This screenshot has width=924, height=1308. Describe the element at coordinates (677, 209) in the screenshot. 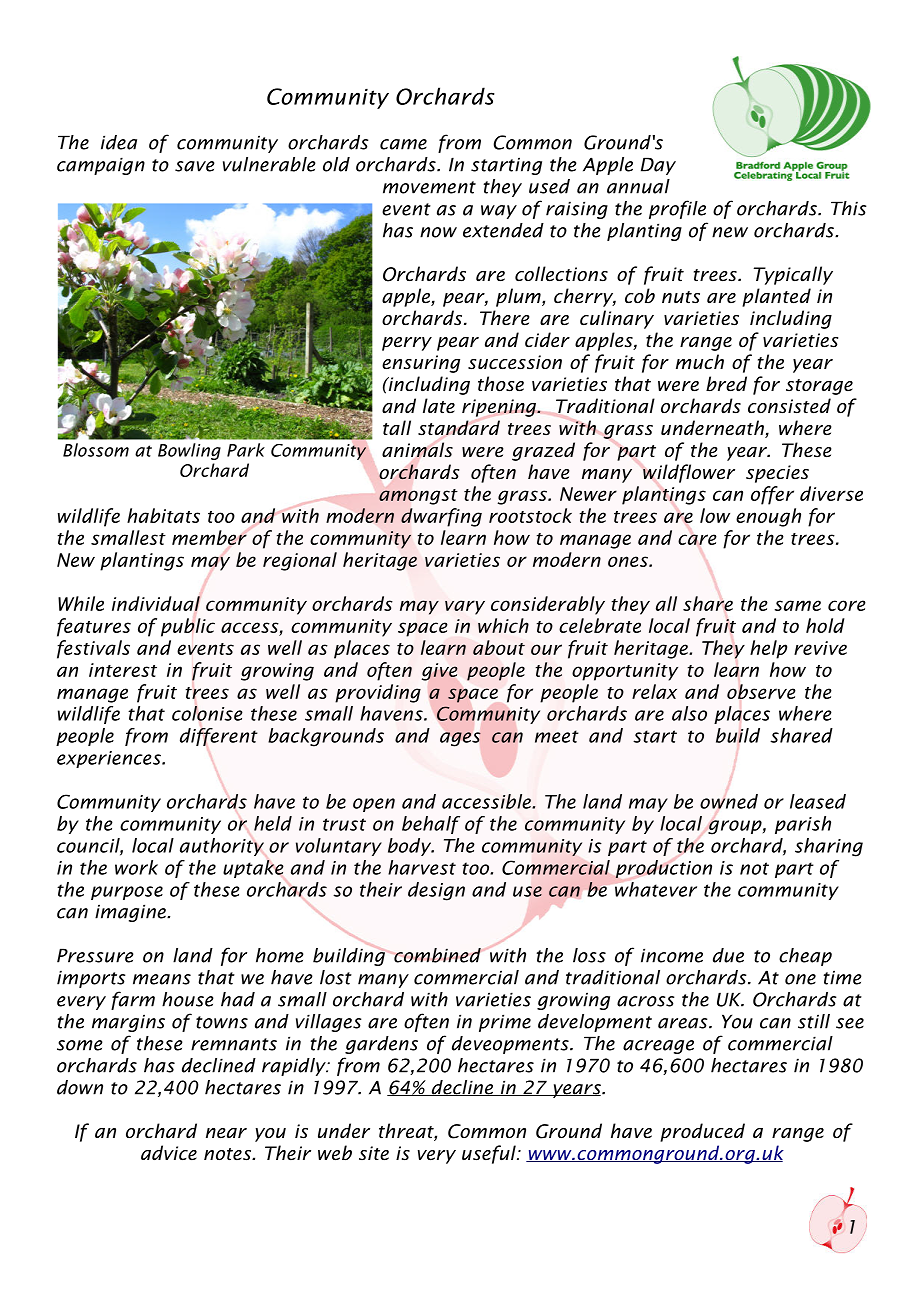

I see `profile` at that location.
